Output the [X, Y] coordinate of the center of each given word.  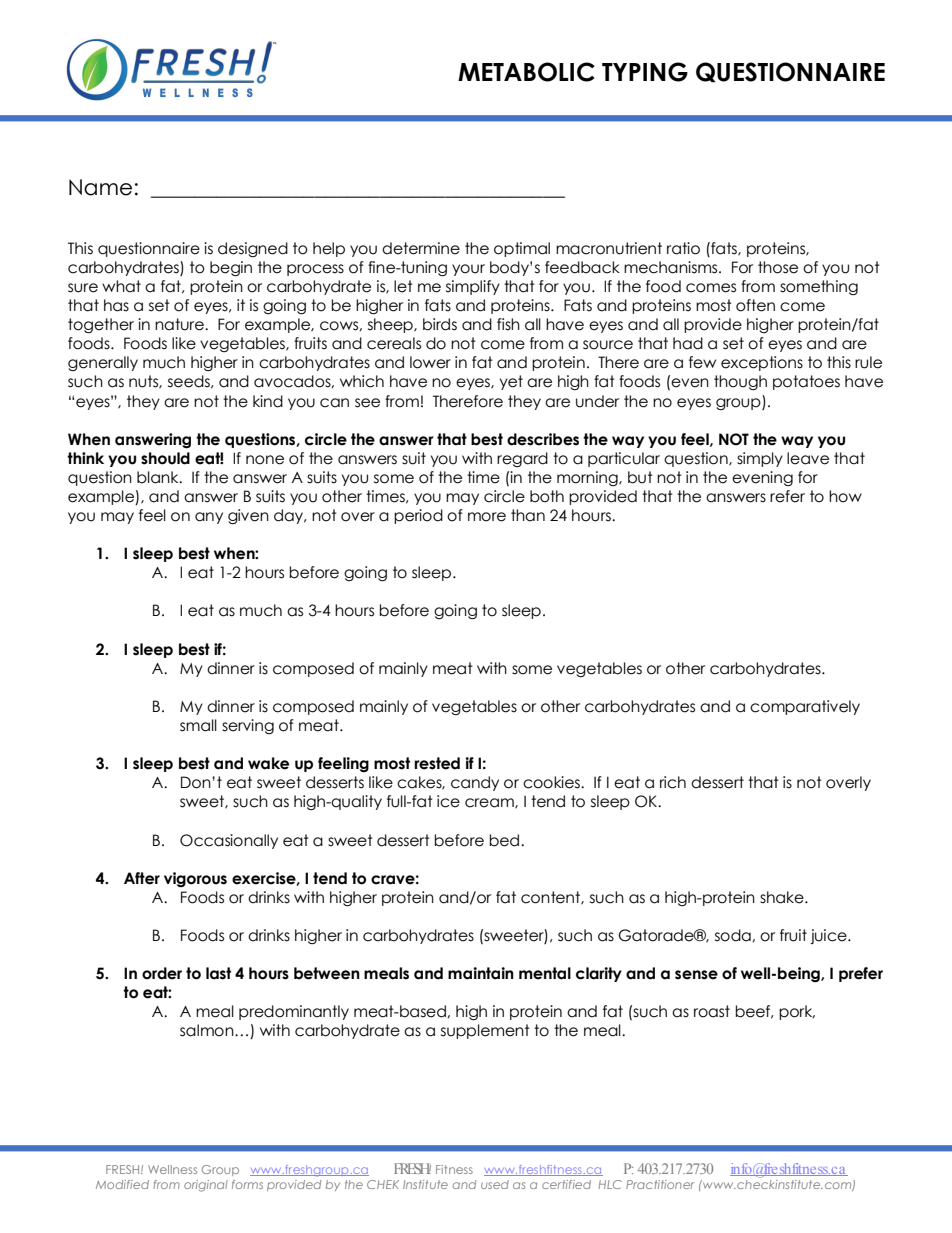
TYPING [645, 72]
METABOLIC [526, 72]
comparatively [805, 707]
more [487, 517]
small [198, 725]
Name [100, 187]
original [206, 1186]
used [495, 1184]
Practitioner [660, 1184]
